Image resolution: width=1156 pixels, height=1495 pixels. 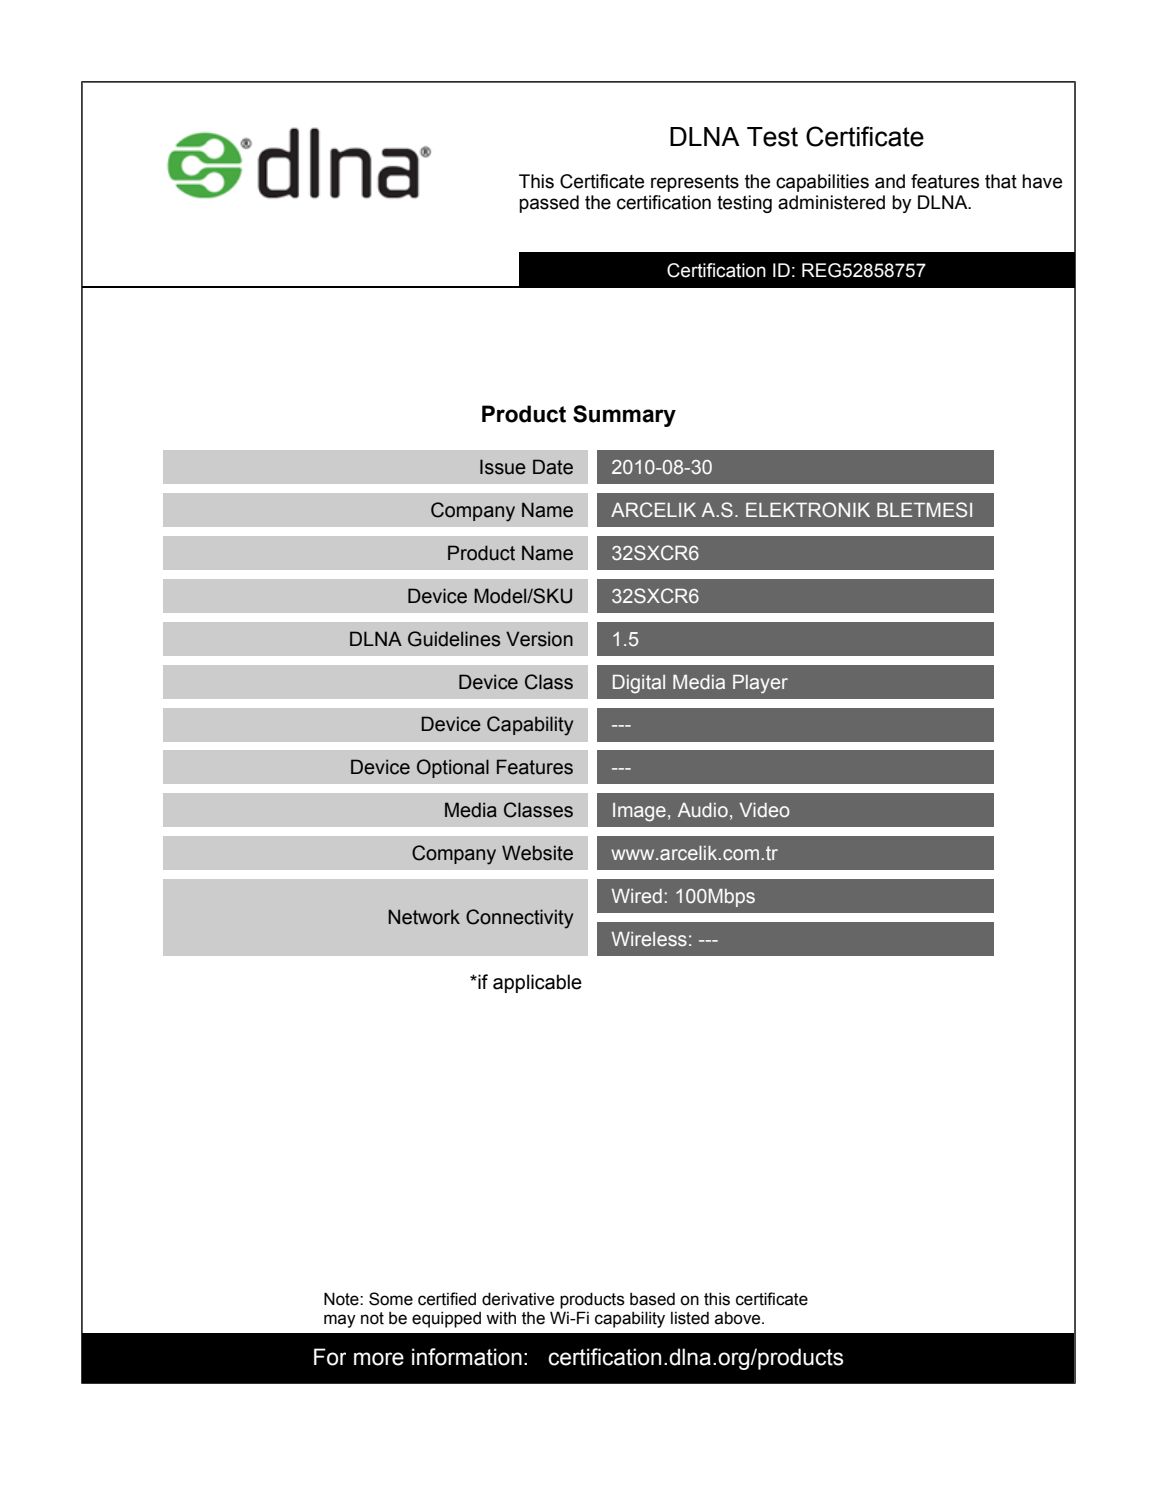 What do you see at coordinates (703, 810) in the screenshot?
I see `Audio` at bounding box center [703, 810].
